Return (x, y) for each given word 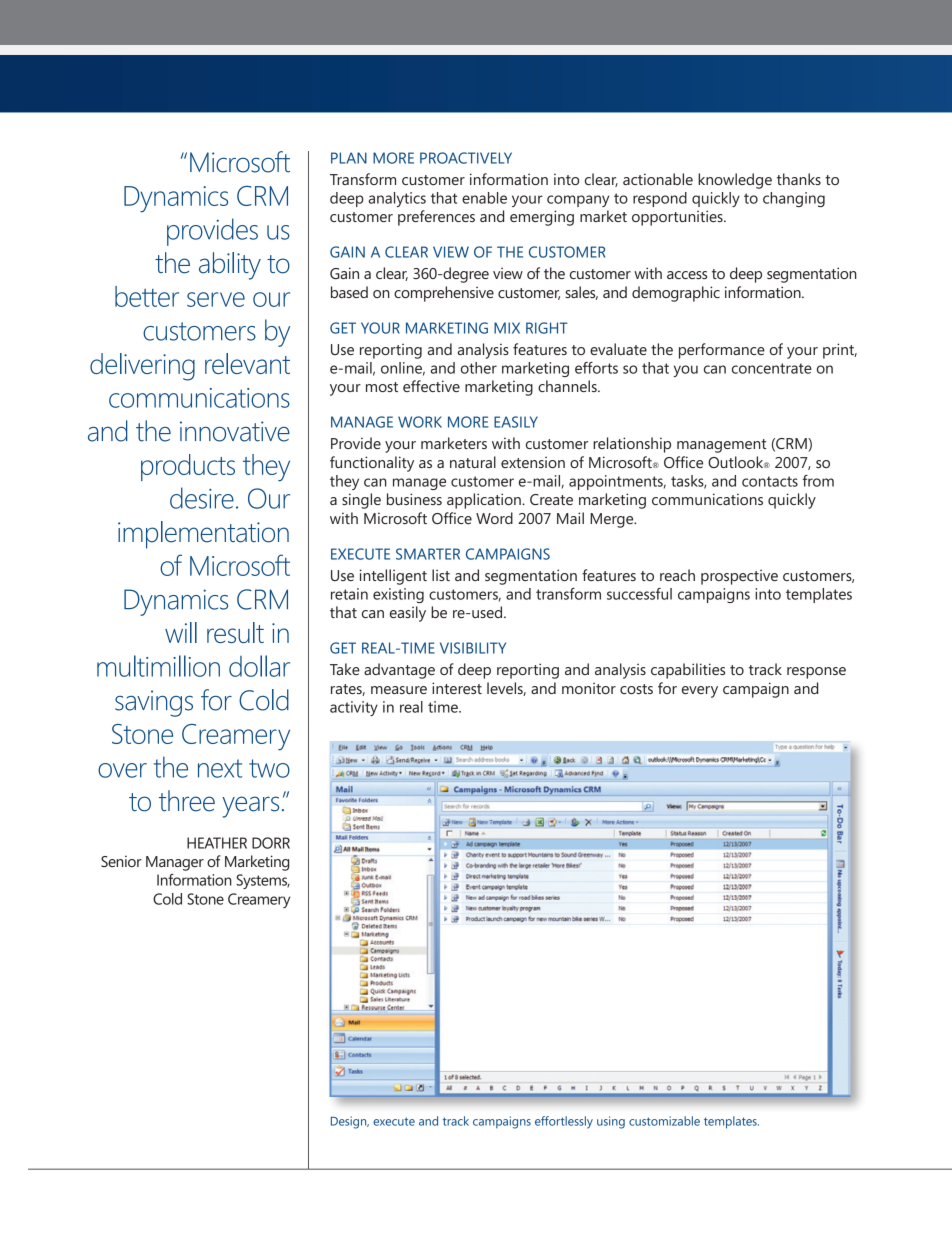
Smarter (428, 554)
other (479, 368)
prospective (739, 577)
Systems (263, 881)
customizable (664, 1121)
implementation (203, 535)
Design (350, 1122)
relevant (247, 363)
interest (457, 688)
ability (230, 266)
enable (484, 198)
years (250, 807)
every (700, 692)
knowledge (735, 181)
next (220, 768)
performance (722, 351)
